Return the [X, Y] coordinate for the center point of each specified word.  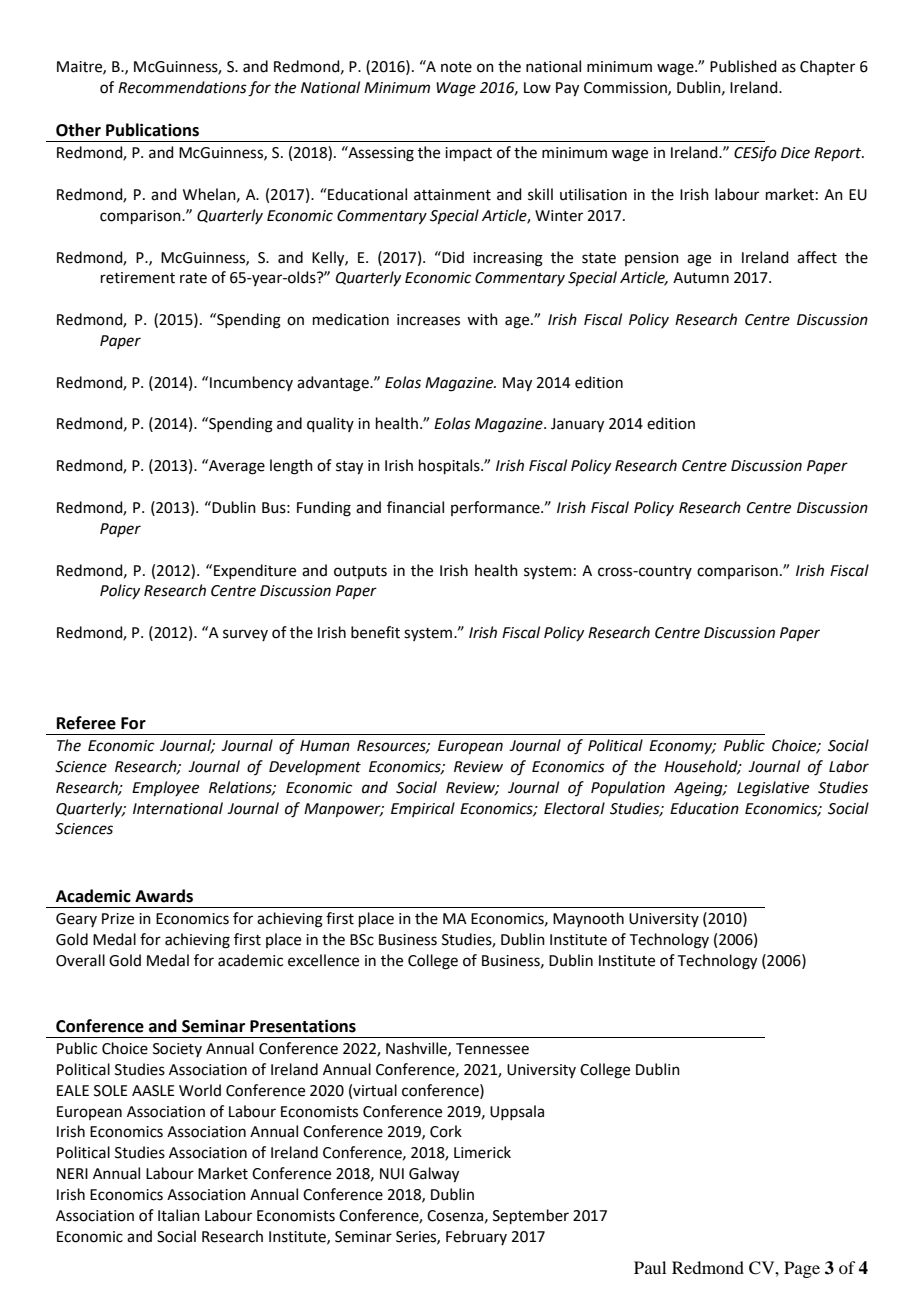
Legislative [773, 789]
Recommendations [182, 87]
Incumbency [251, 383]
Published [743, 66]
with [482, 319]
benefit [375, 632]
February [476, 1237]
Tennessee [492, 1049]
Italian [179, 1215]
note [456, 67]
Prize [118, 919]
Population [628, 788]
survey [245, 635]
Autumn [701, 278]
